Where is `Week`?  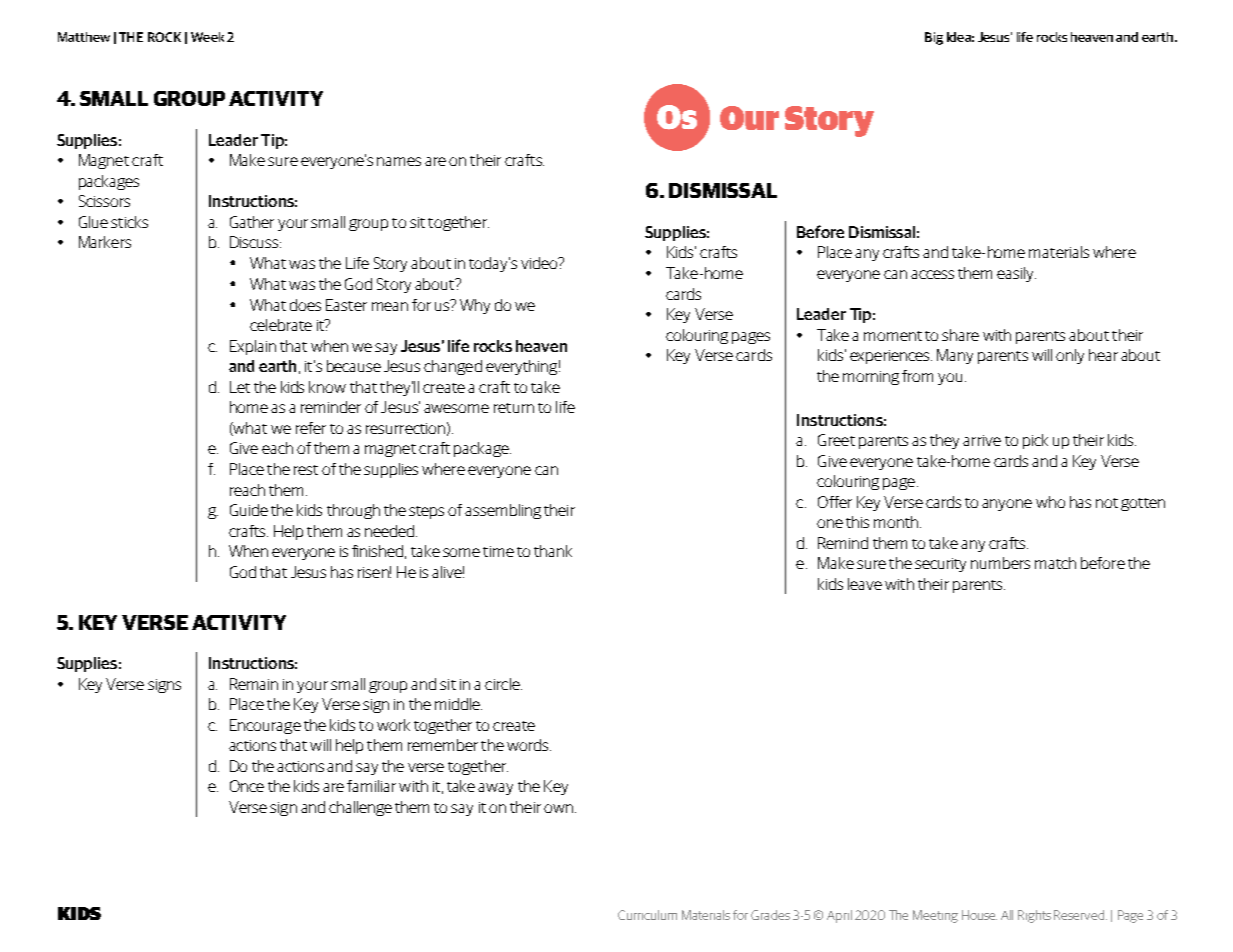 Week is located at coordinates (207, 37).
